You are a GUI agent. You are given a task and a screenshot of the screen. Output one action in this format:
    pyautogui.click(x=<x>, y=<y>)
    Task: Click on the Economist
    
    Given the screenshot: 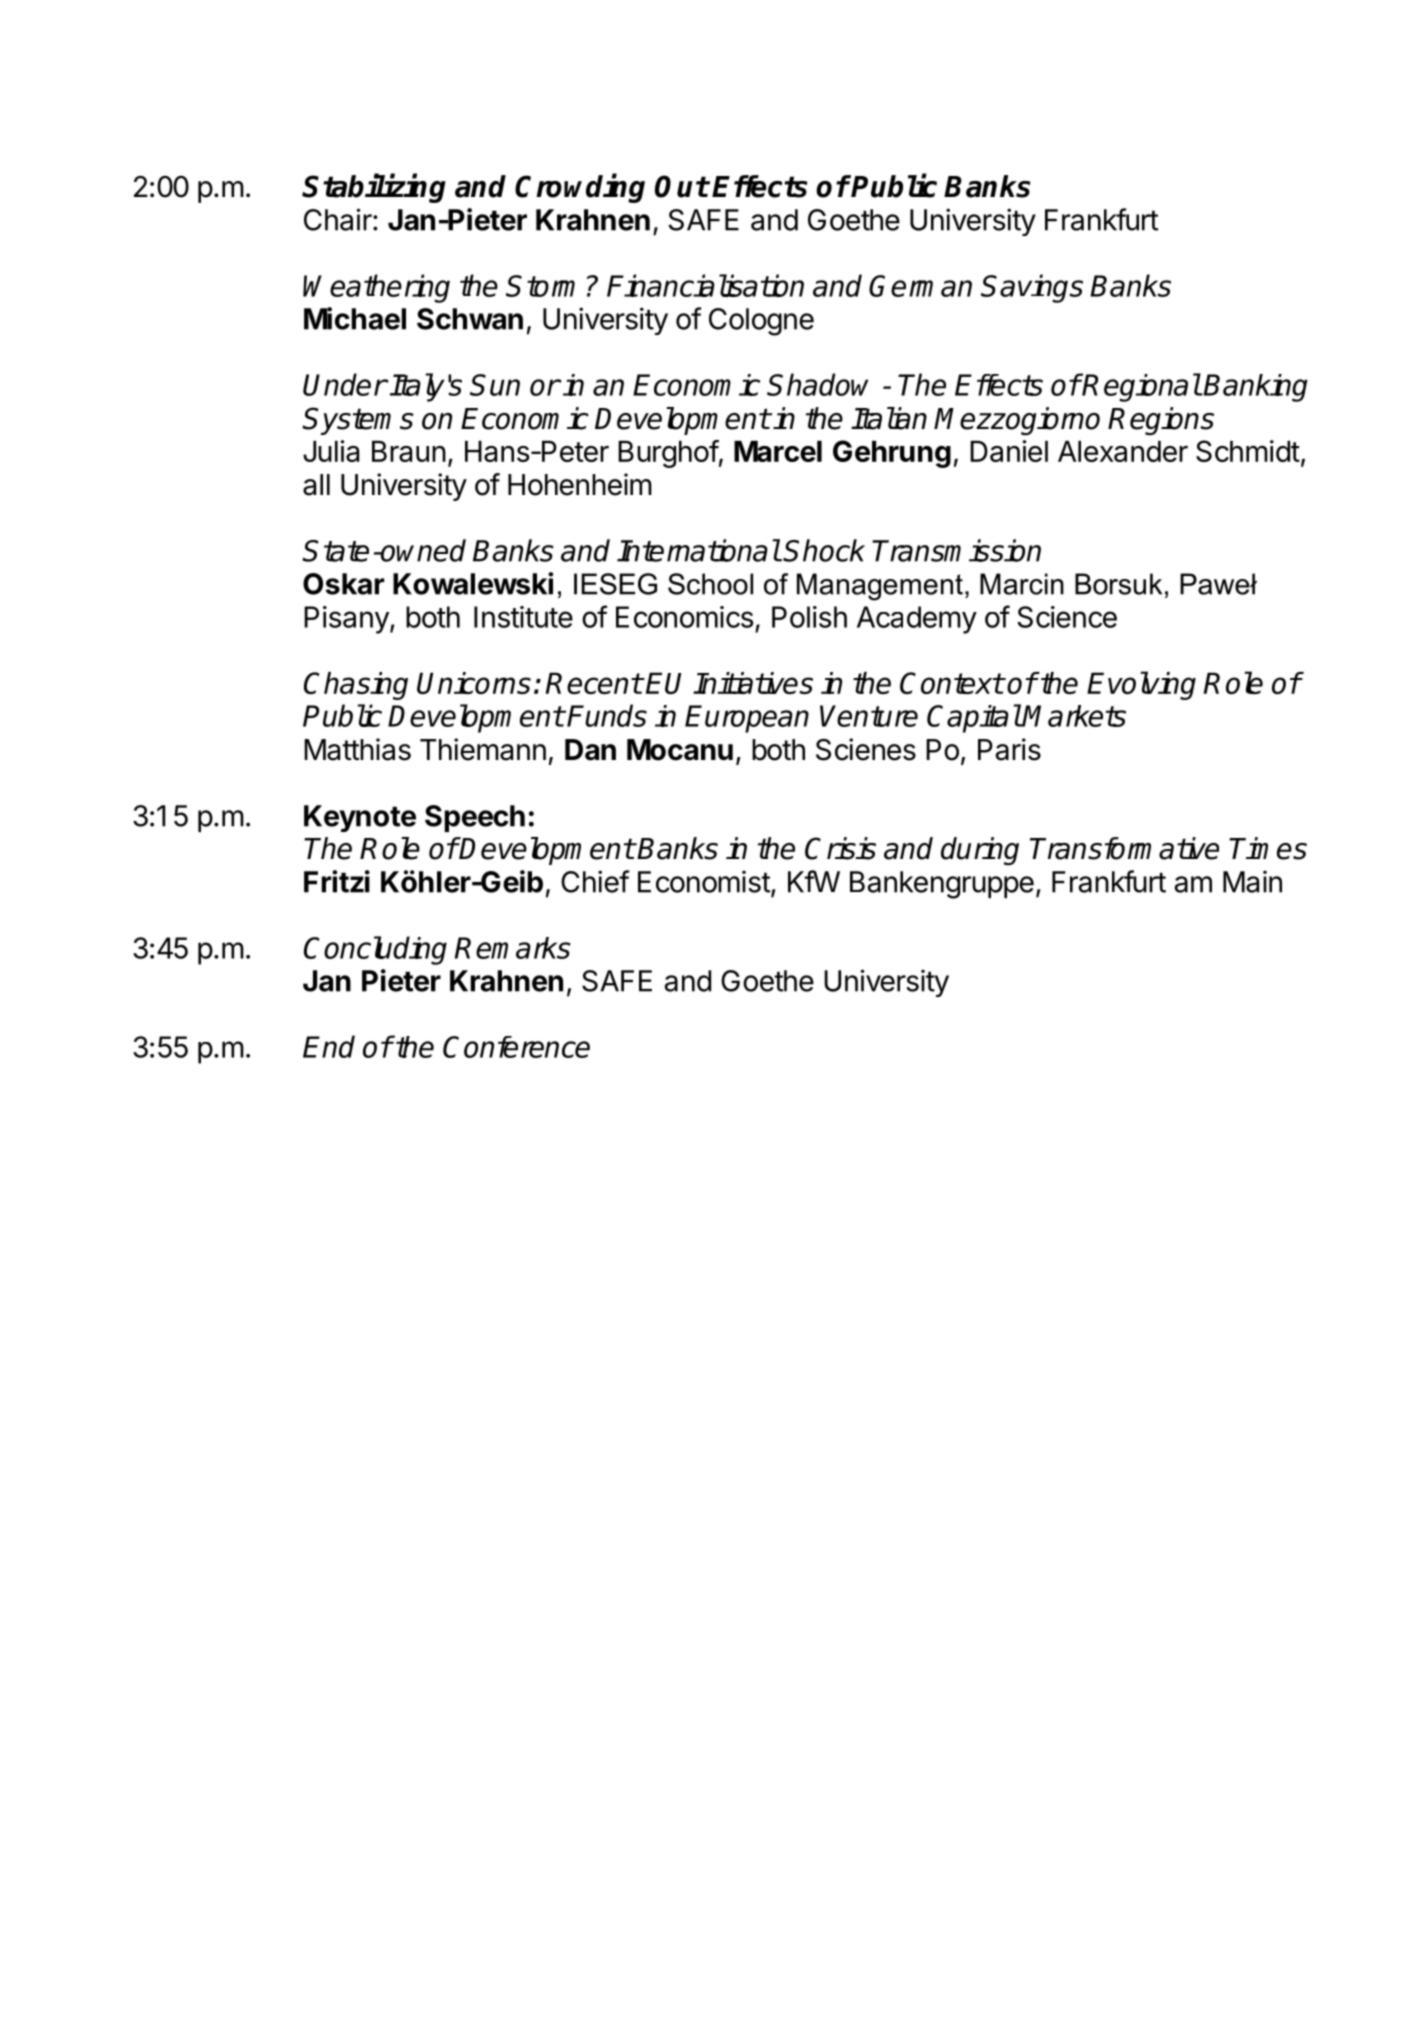 What is the action you would take?
    pyautogui.click(x=704, y=882)
